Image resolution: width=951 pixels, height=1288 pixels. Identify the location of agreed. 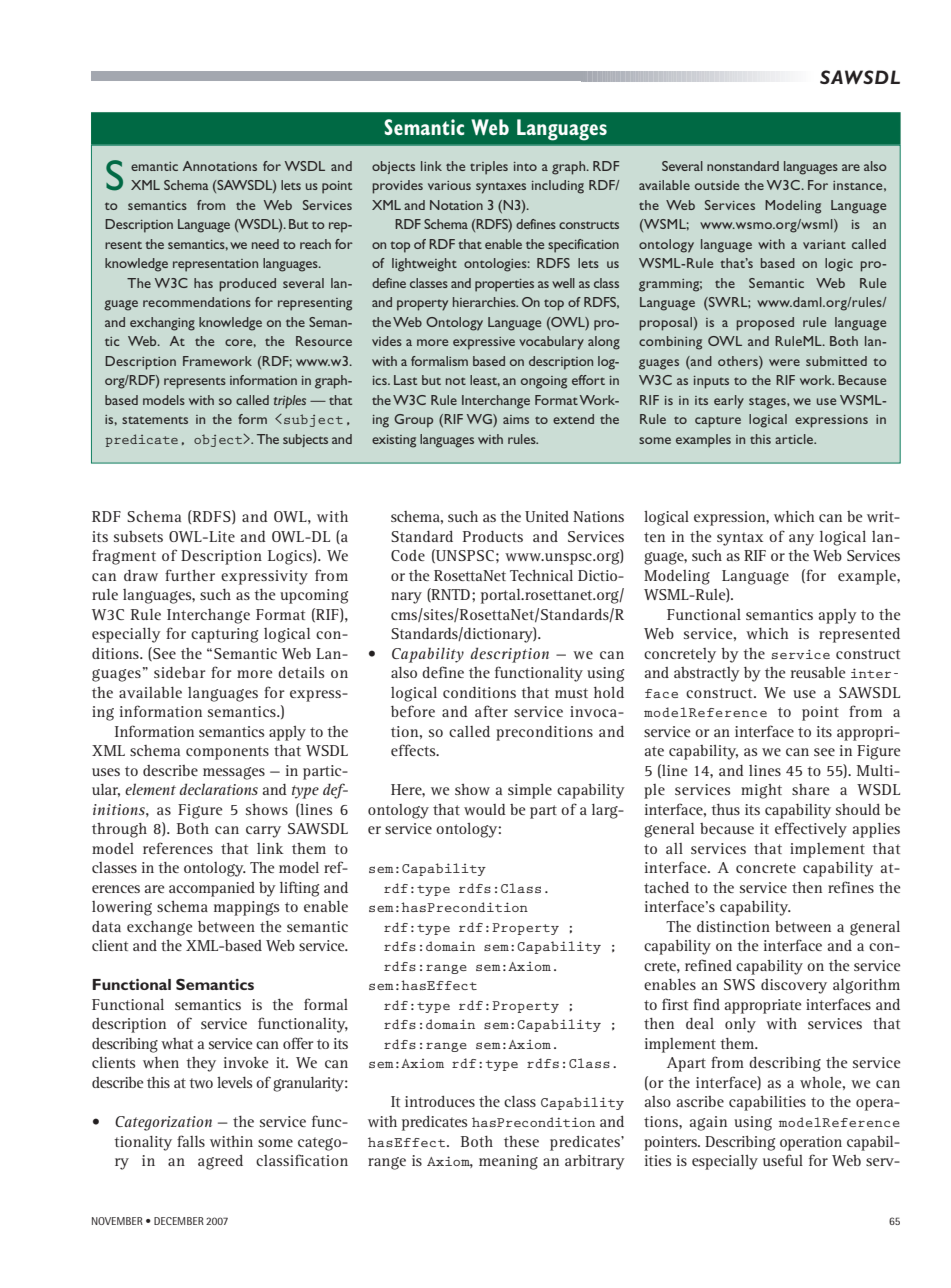
(220, 1162).
